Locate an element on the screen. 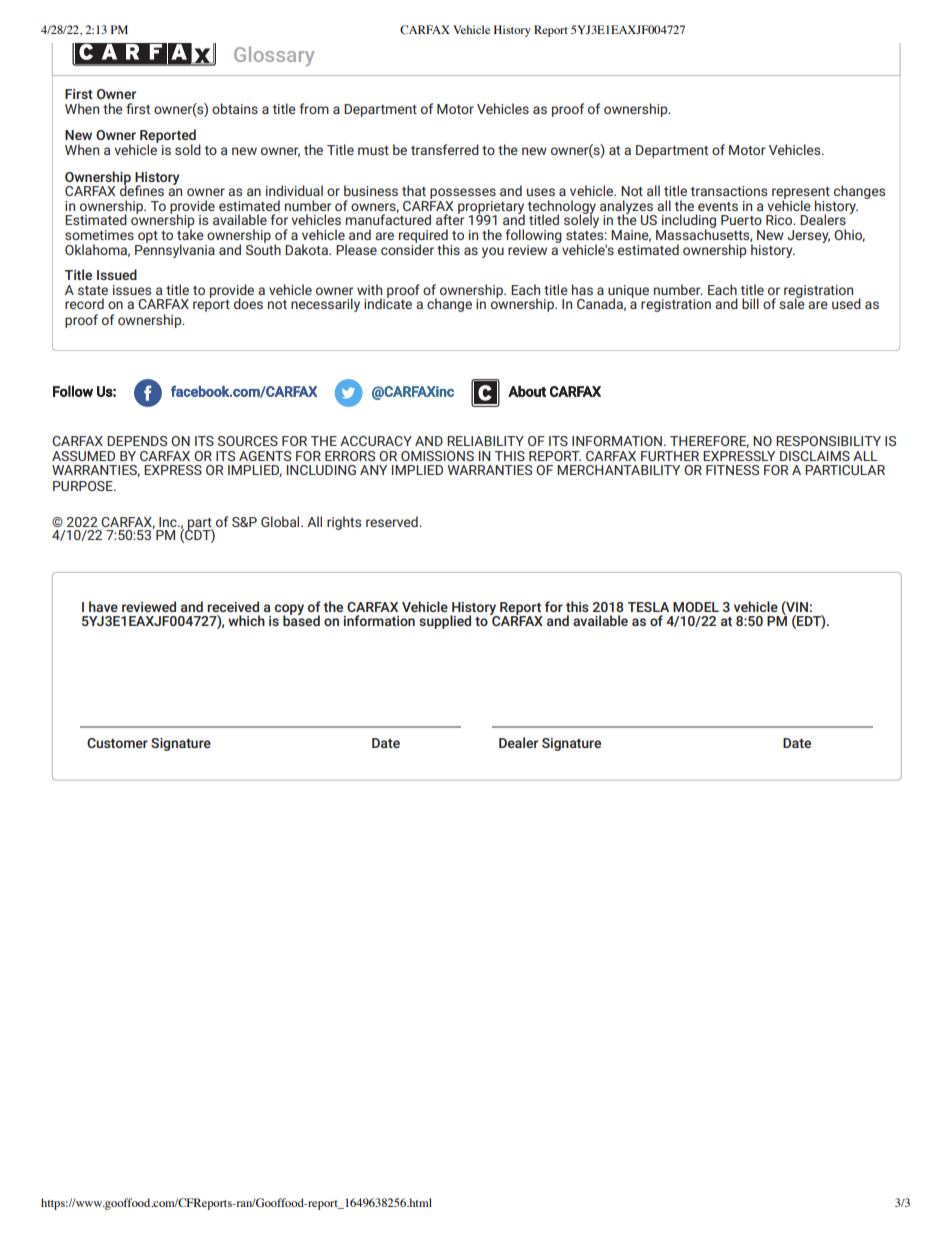  indicate is located at coordinates (388, 302).
